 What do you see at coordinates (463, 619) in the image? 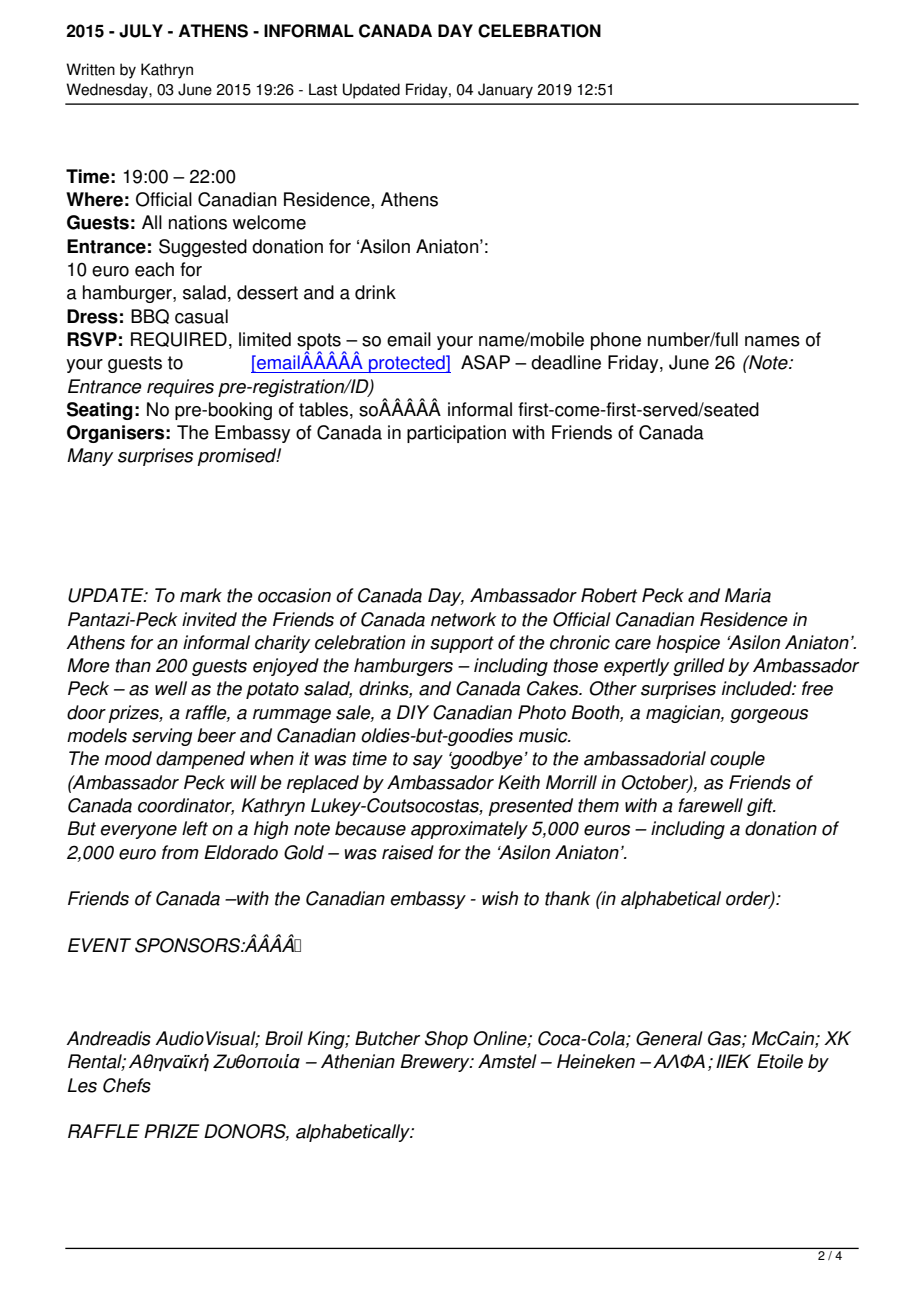
I see `network` at bounding box center [463, 619].
